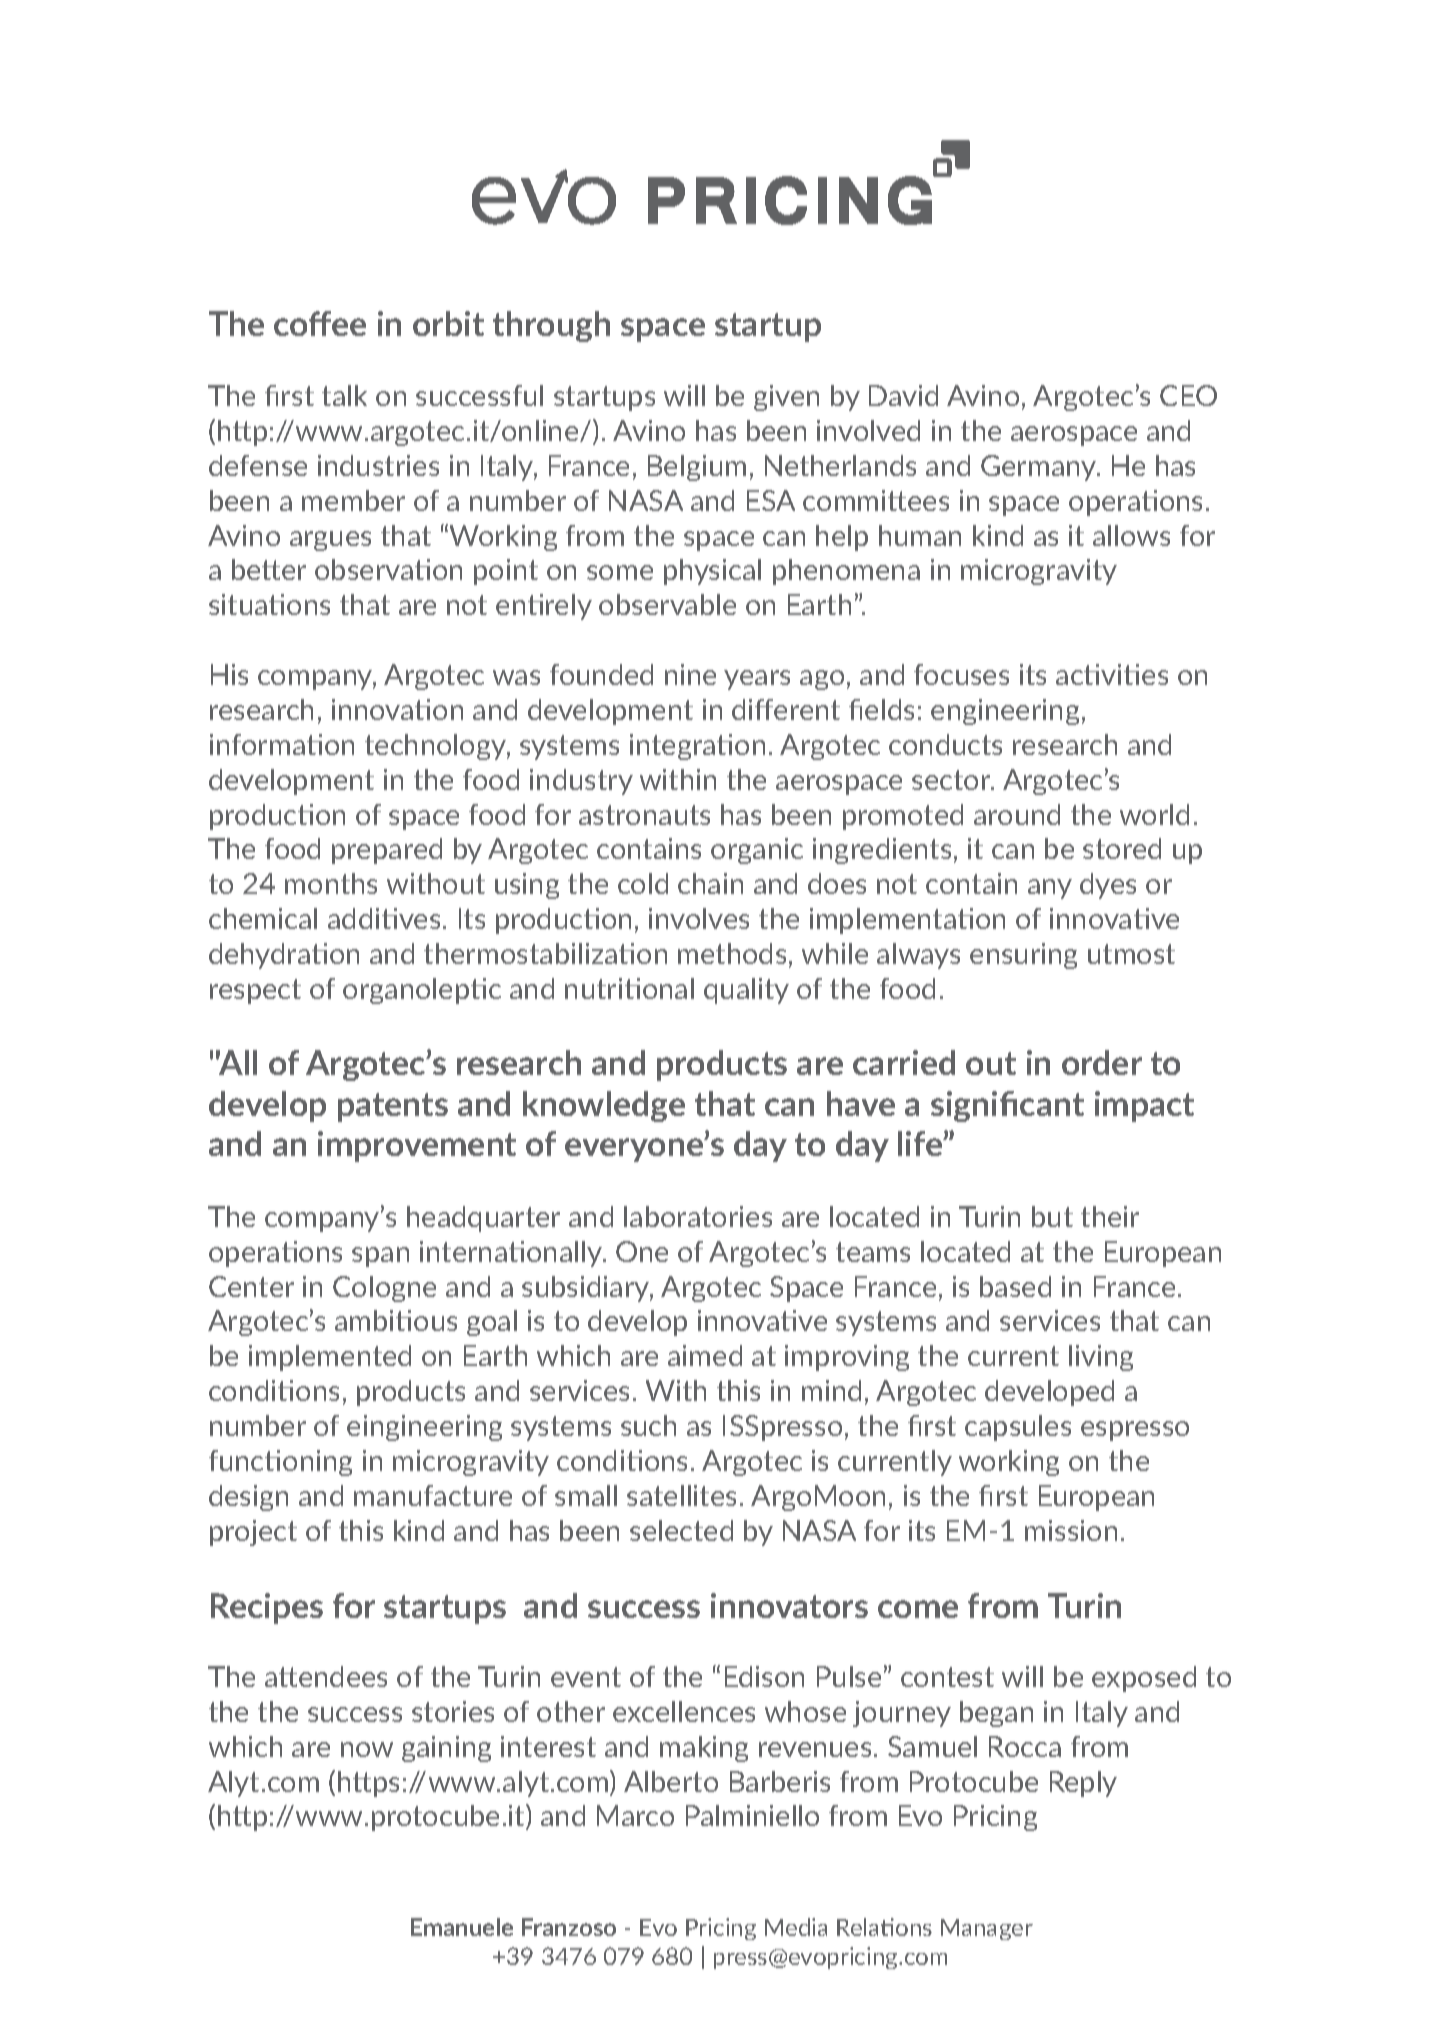  I want to click on CEO, so click(1188, 395).
